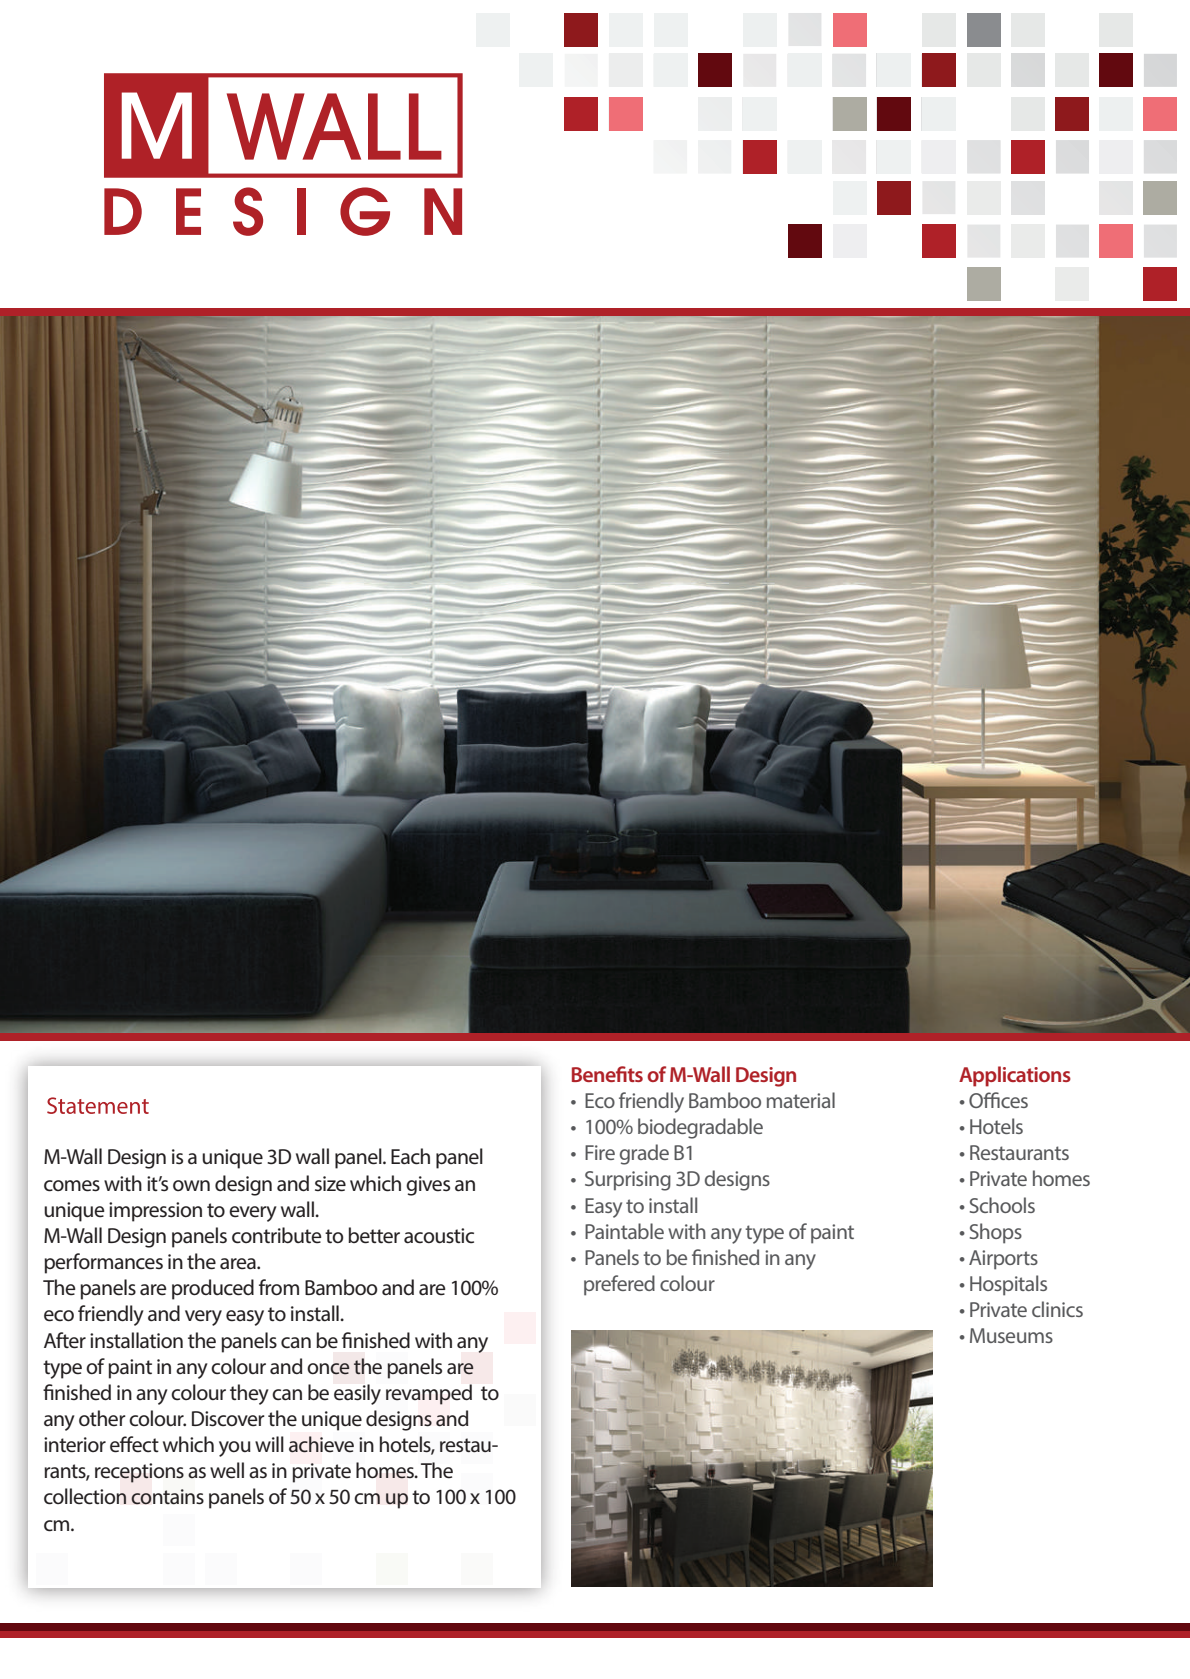  Describe the element at coordinates (1008, 1285) in the screenshot. I see `Hospitals` at that location.
